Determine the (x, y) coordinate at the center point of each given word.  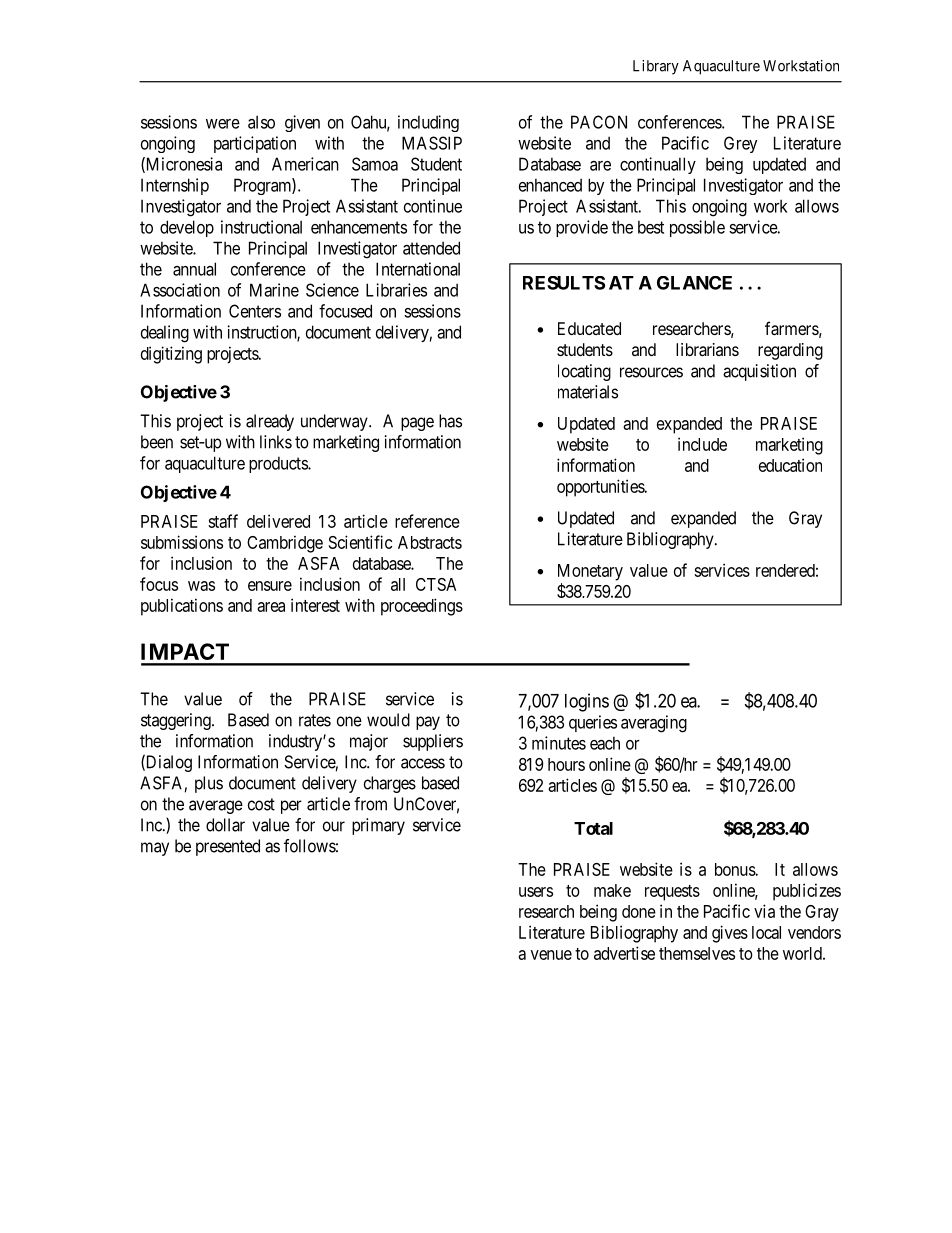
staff (223, 521)
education (790, 465)
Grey (740, 144)
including (428, 123)
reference (427, 521)
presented (228, 847)
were (223, 124)
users (536, 892)
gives (730, 934)
